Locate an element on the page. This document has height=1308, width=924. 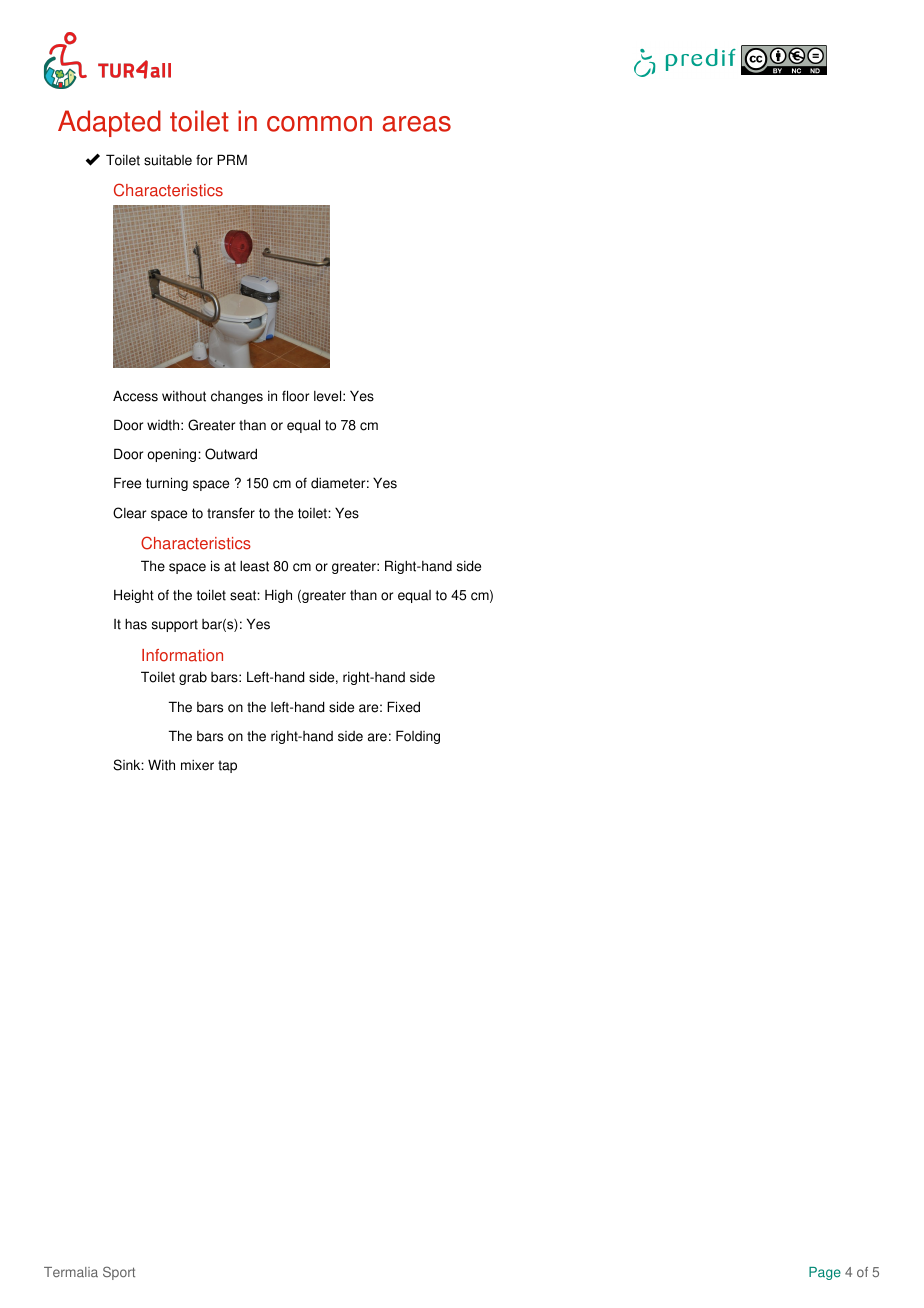
High is located at coordinates (278, 596).
